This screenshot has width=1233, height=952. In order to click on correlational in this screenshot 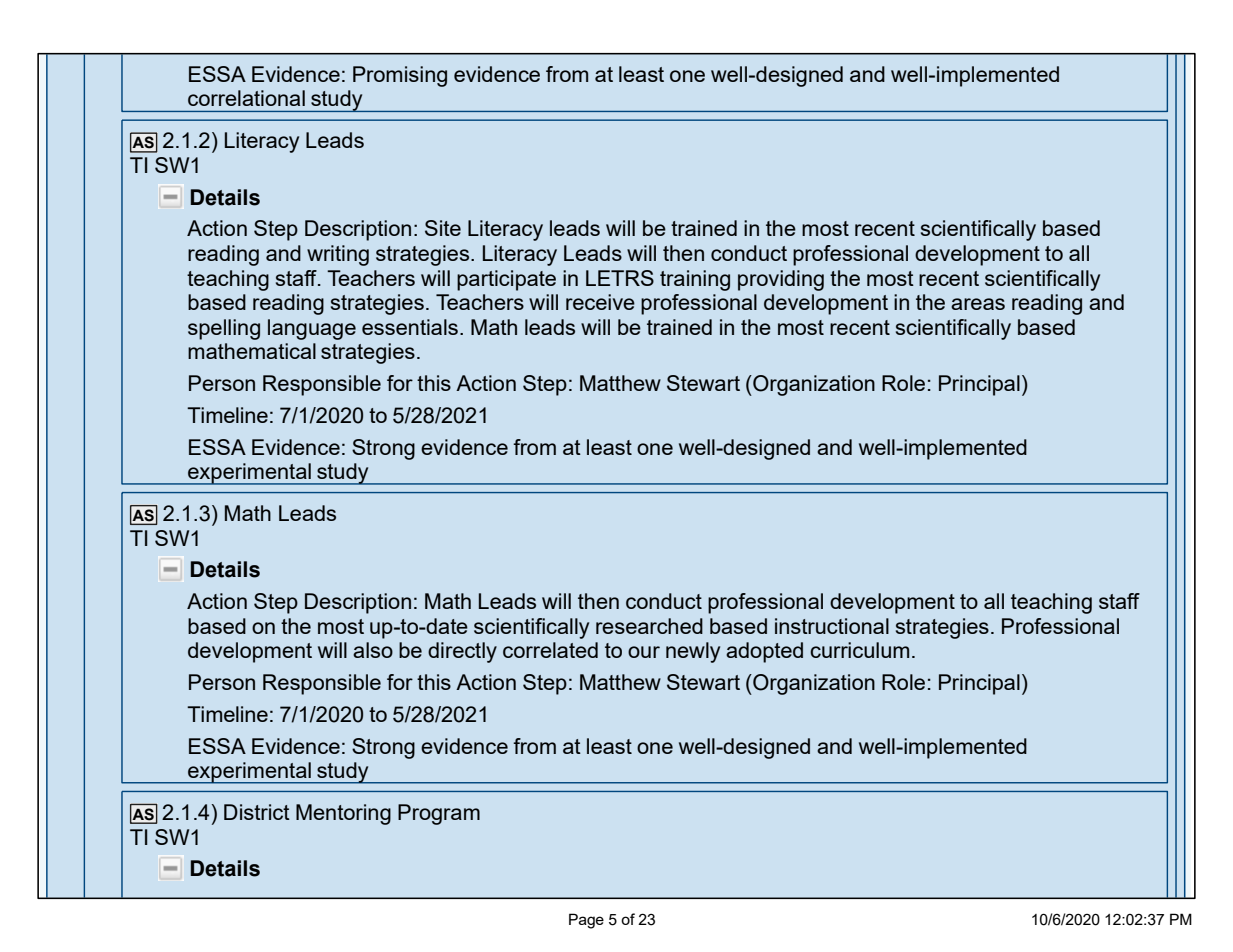, I will do `click(246, 98)`.
